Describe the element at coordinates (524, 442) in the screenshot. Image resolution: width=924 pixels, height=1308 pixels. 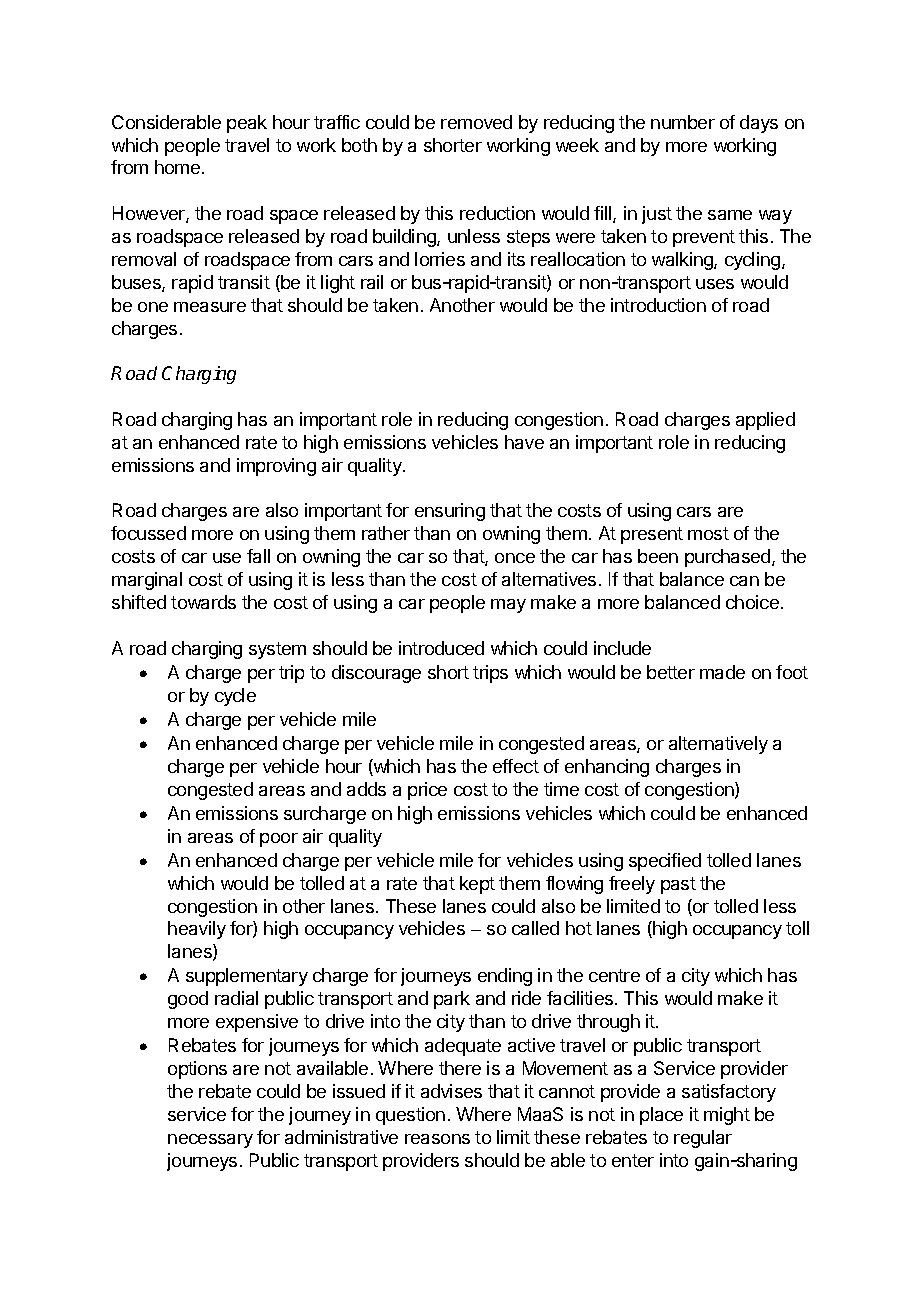
I see `have` at that location.
